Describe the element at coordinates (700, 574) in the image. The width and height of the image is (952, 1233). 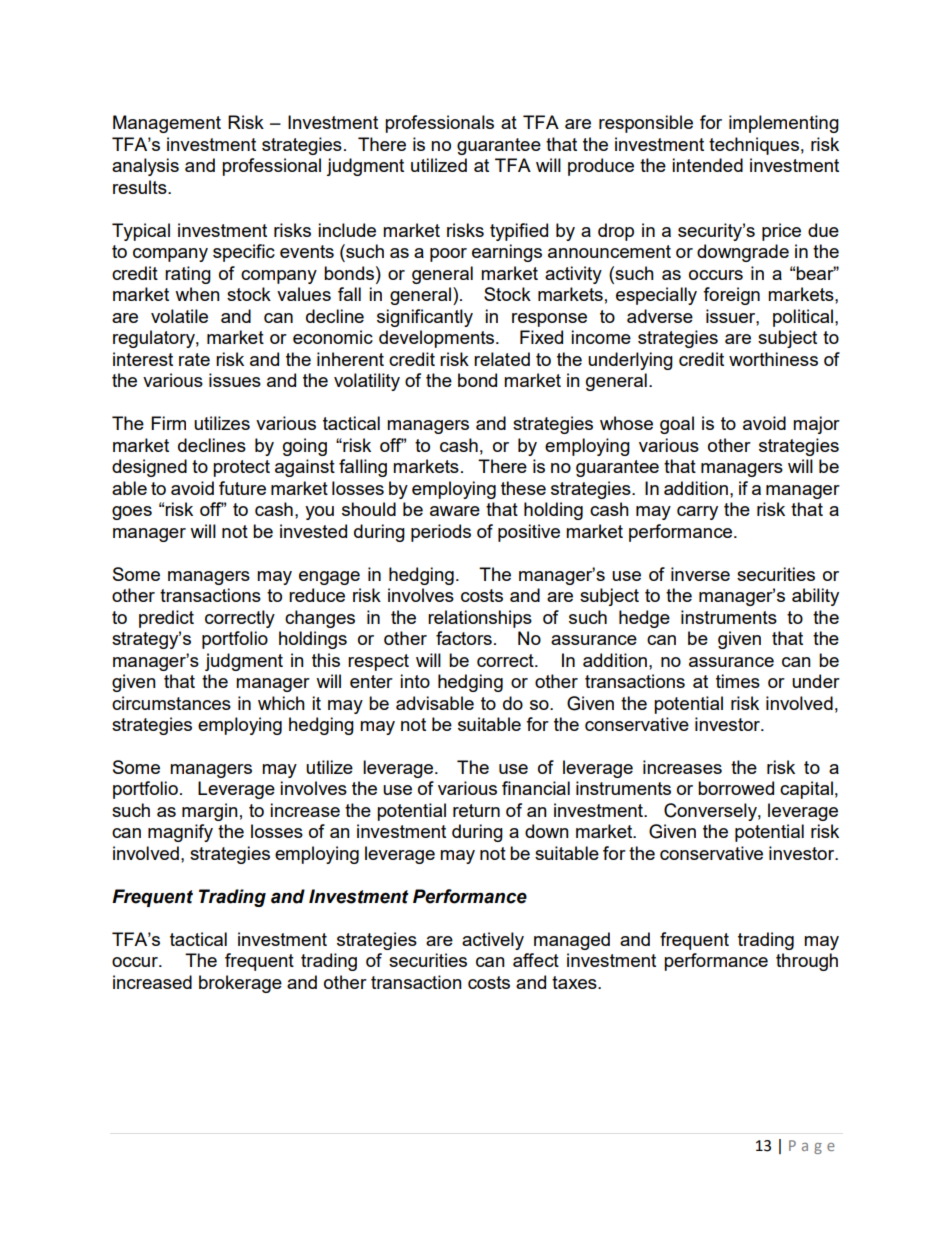
I see `inverse` at that location.
